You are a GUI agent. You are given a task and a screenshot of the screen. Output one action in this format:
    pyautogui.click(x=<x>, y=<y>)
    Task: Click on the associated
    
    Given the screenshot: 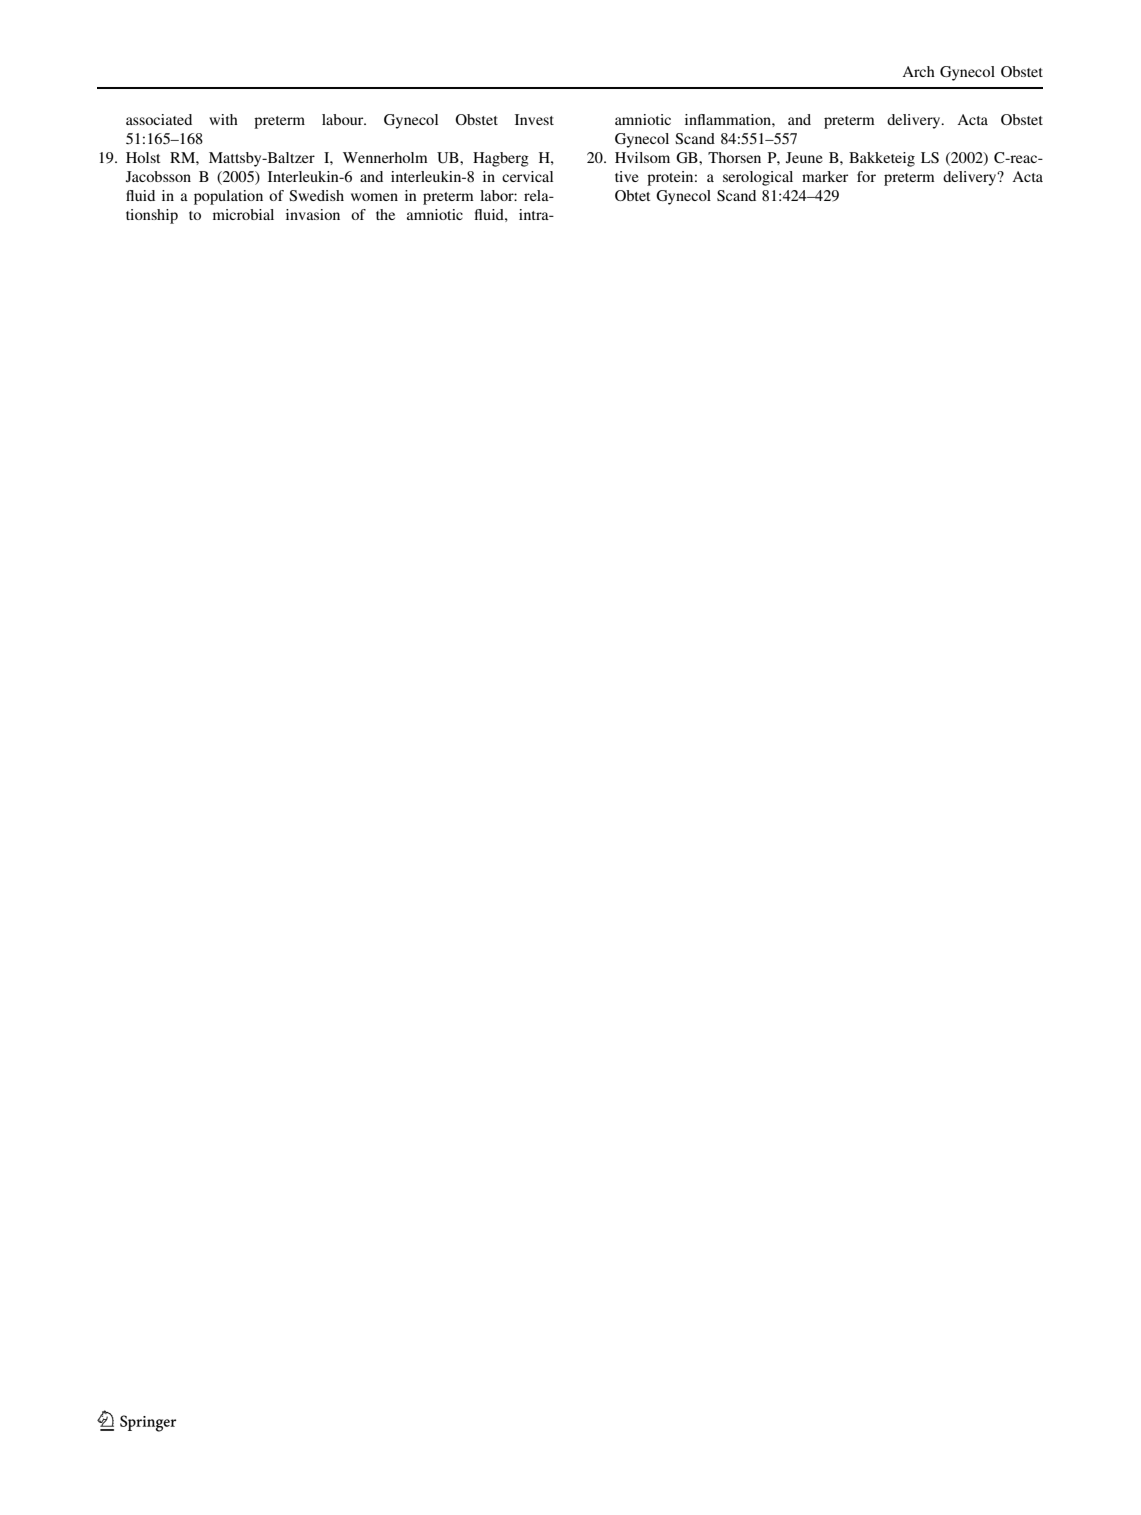 What is the action you would take?
    pyautogui.click(x=159, y=119)
